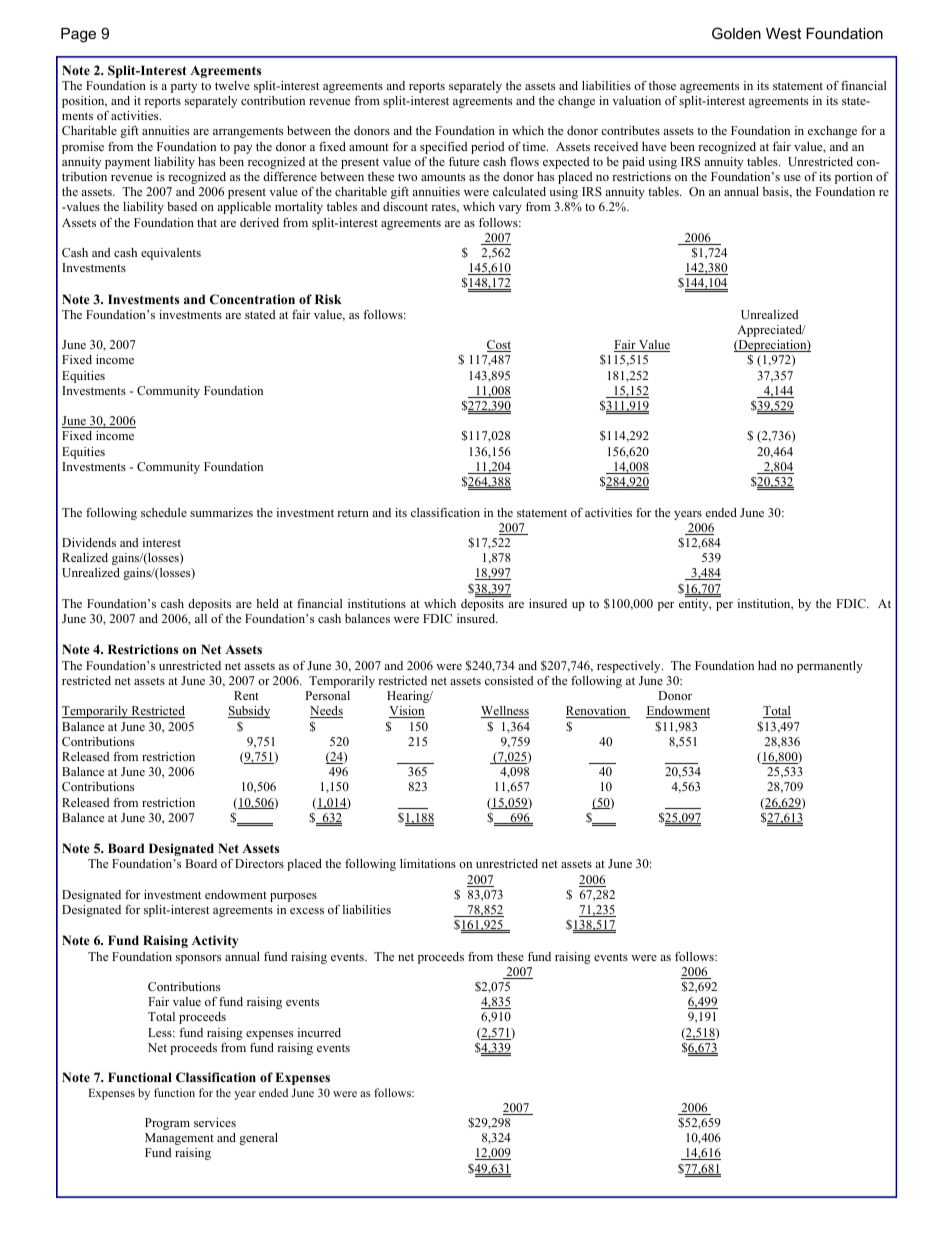  Describe the element at coordinates (487, 148) in the screenshot. I see `period` at that location.
